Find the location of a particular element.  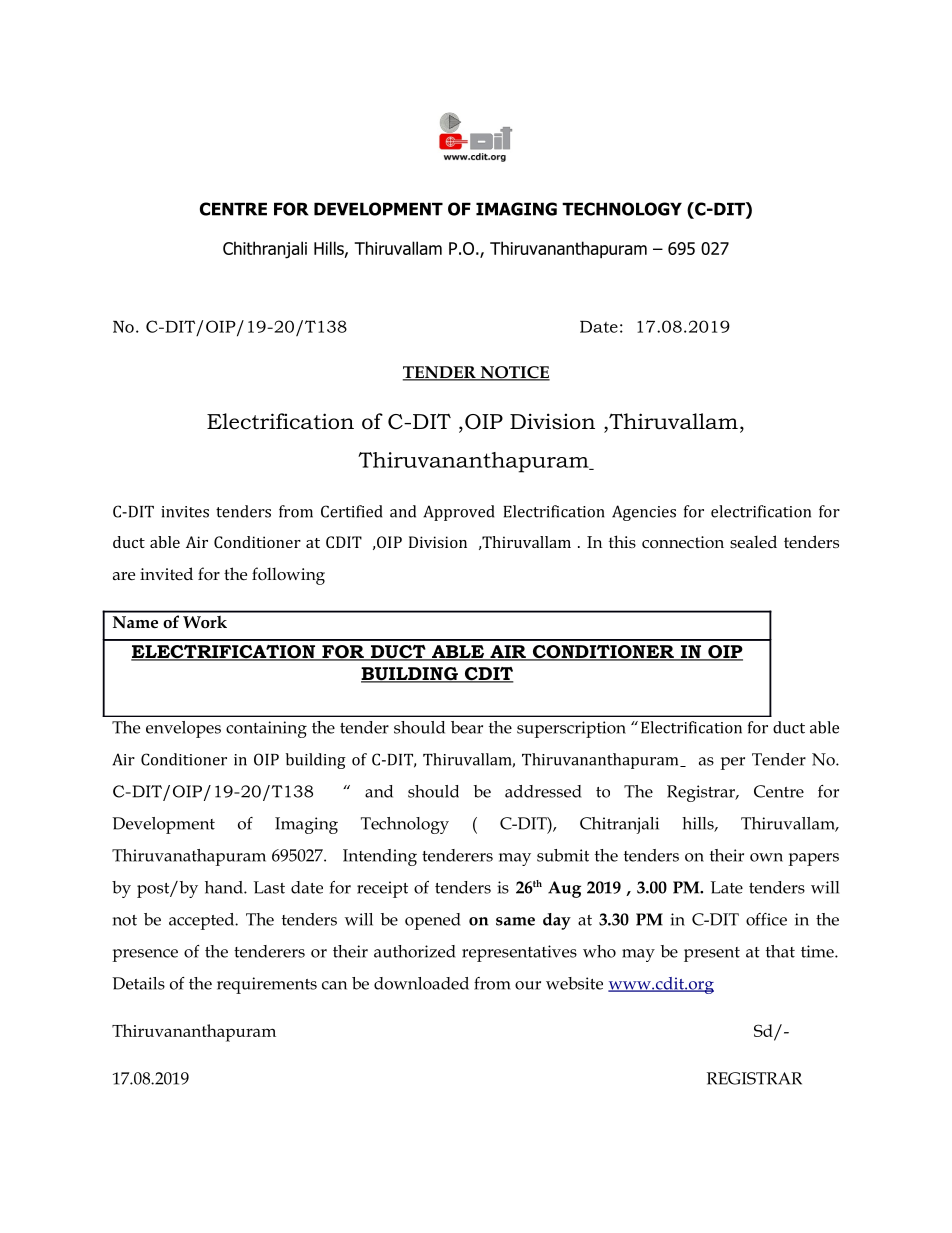

sealed is located at coordinates (753, 542).
